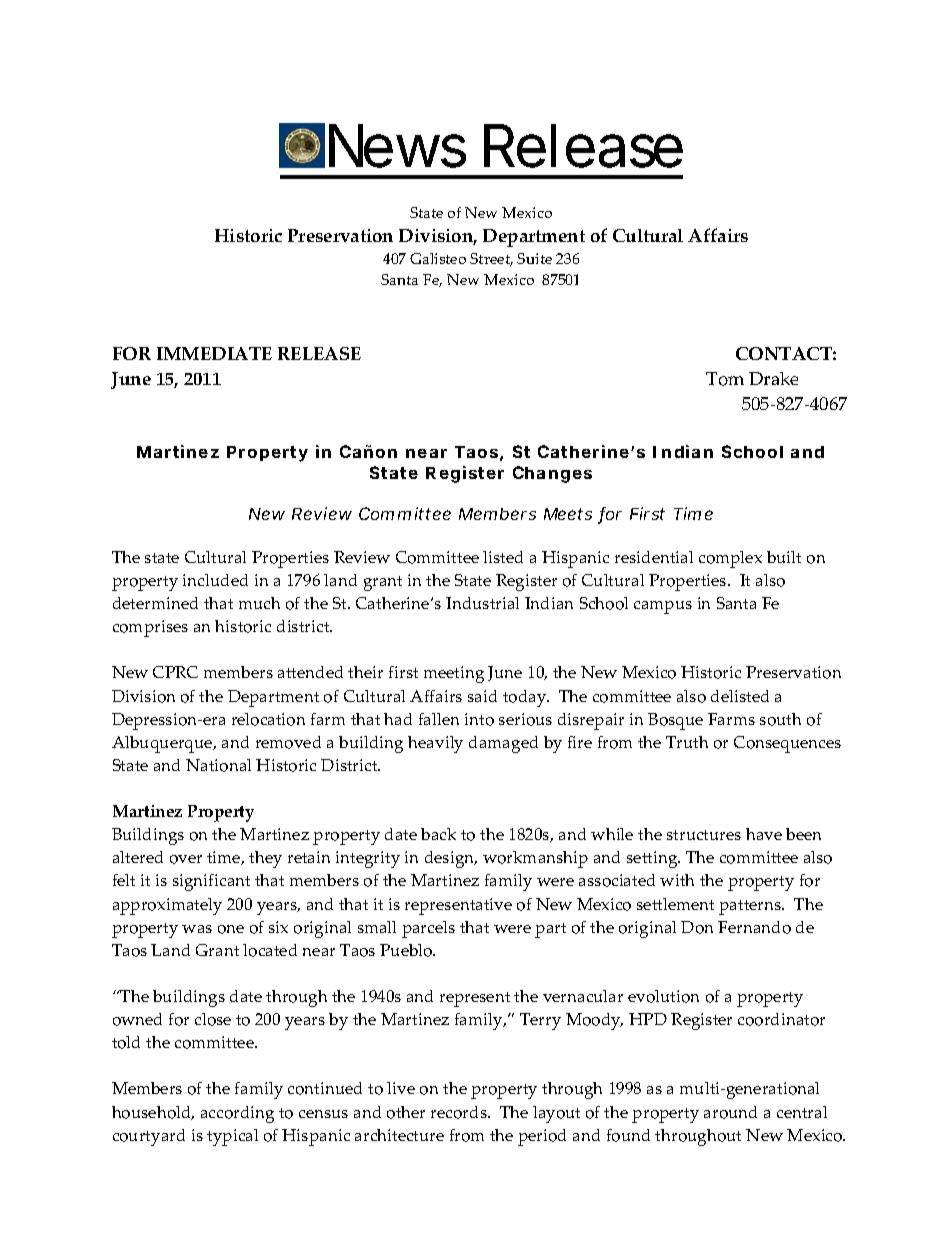 Image resolution: width=952 pixels, height=1233 pixels. Describe the element at coordinates (397, 146) in the screenshot. I see `News` at that location.
